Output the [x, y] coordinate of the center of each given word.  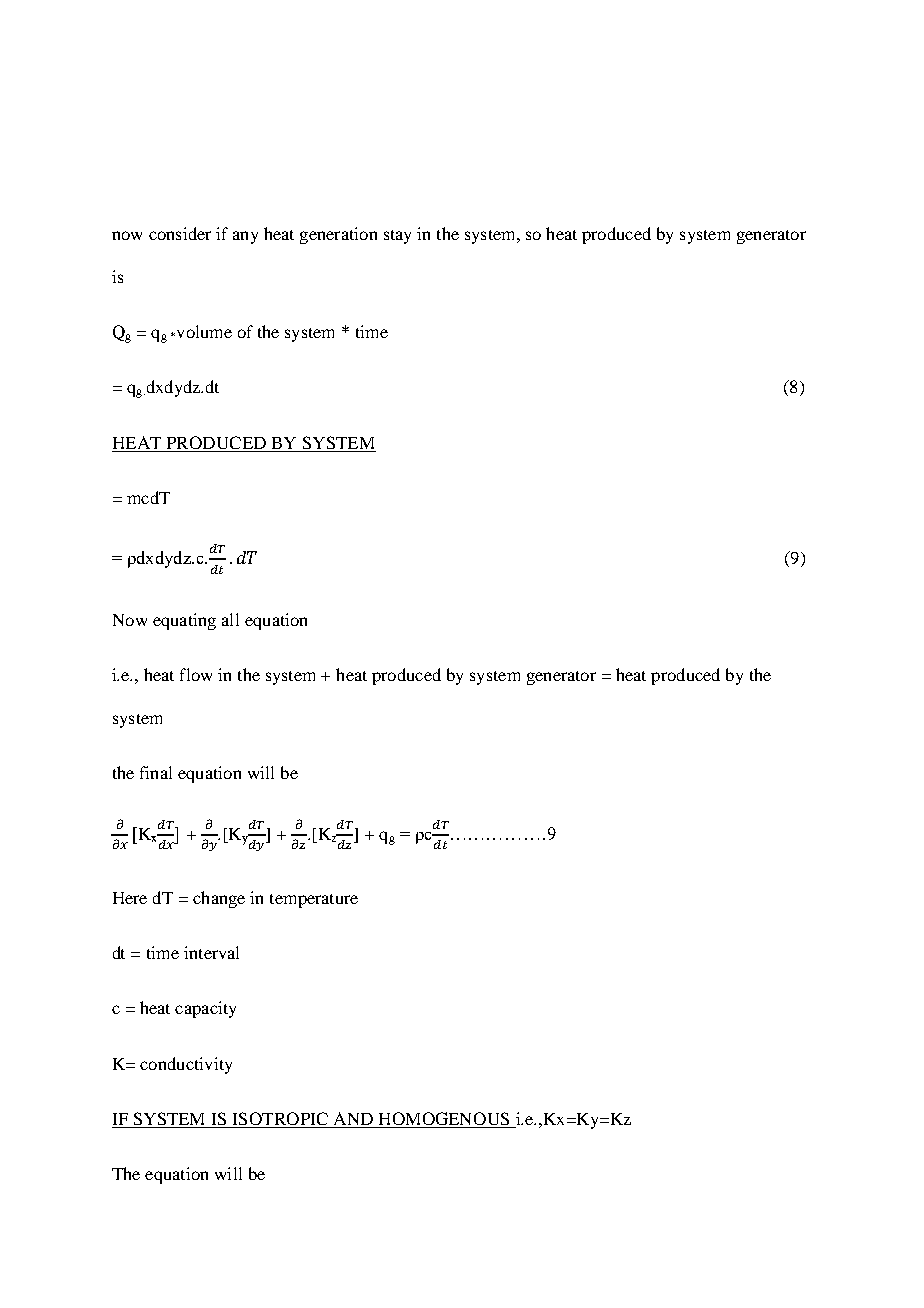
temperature [314, 901]
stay [397, 237]
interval [211, 952]
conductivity [186, 1065]
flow [196, 674]
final [156, 772]
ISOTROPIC [280, 1120]
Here [130, 898]
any [245, 237]
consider [180, 233]
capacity [205, 1009]
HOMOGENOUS [444, 1120]
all [230, 619]
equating [184, 621]
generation [338, 235]
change [219, 899]
